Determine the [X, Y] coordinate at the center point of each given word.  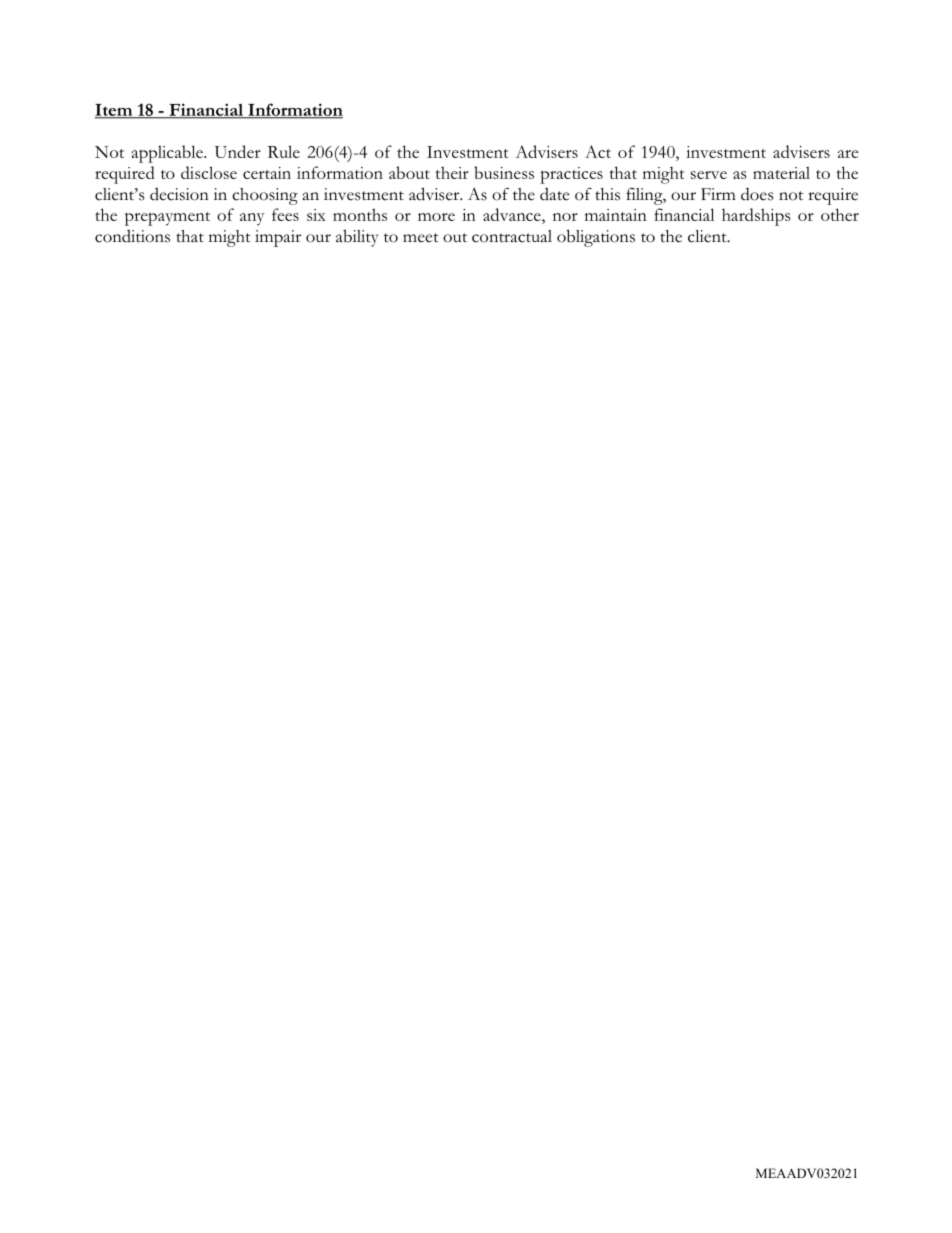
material [781, 172]
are [848, 154]
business [504, 172]
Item [115, 111]
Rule [284, 151]
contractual [512, 236]
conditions [132, 236]
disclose [209, 172]
